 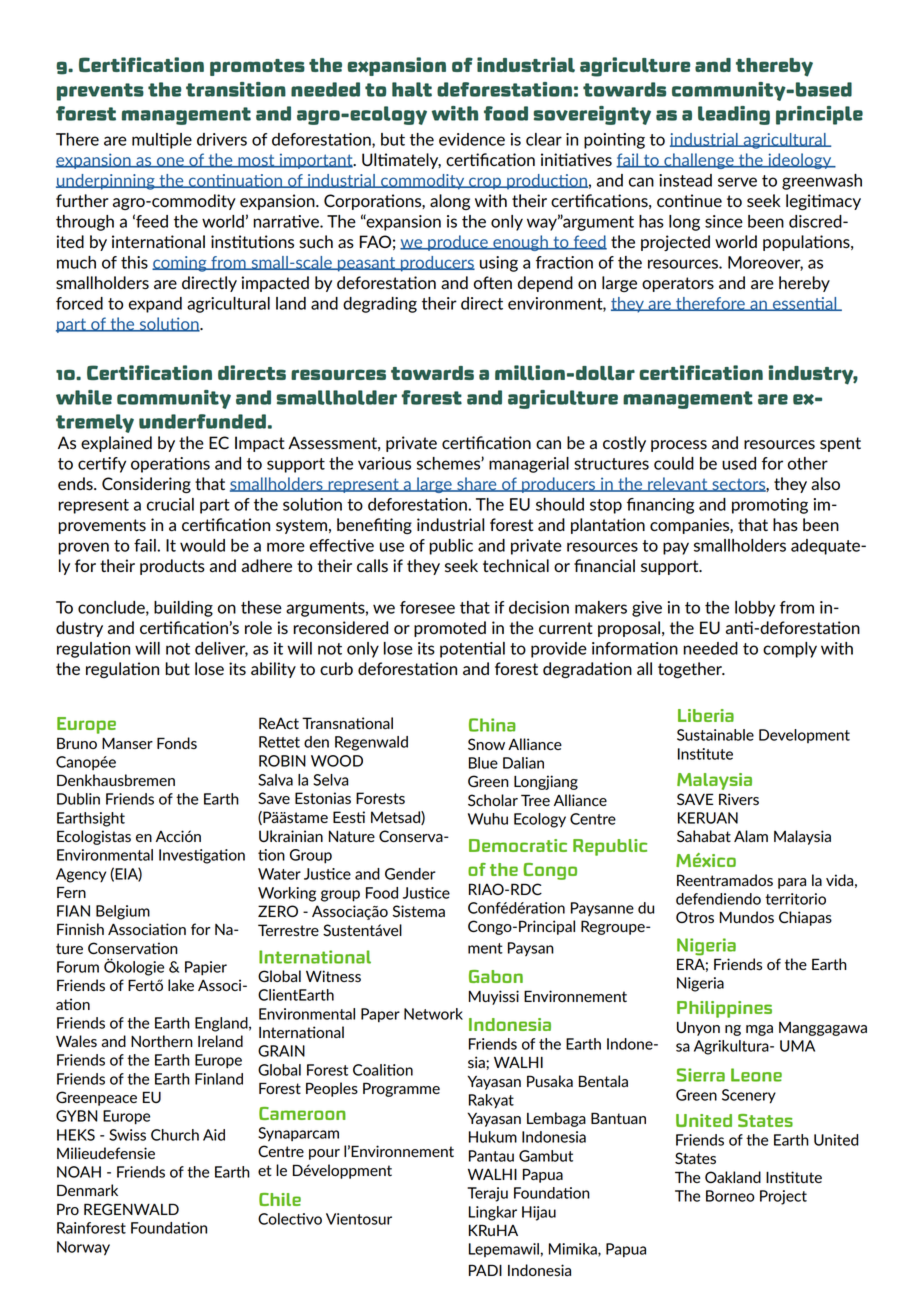 What do you see at coordinates (162, 141) in the document?
I see `multiple` at bounding box center [162, 141].
